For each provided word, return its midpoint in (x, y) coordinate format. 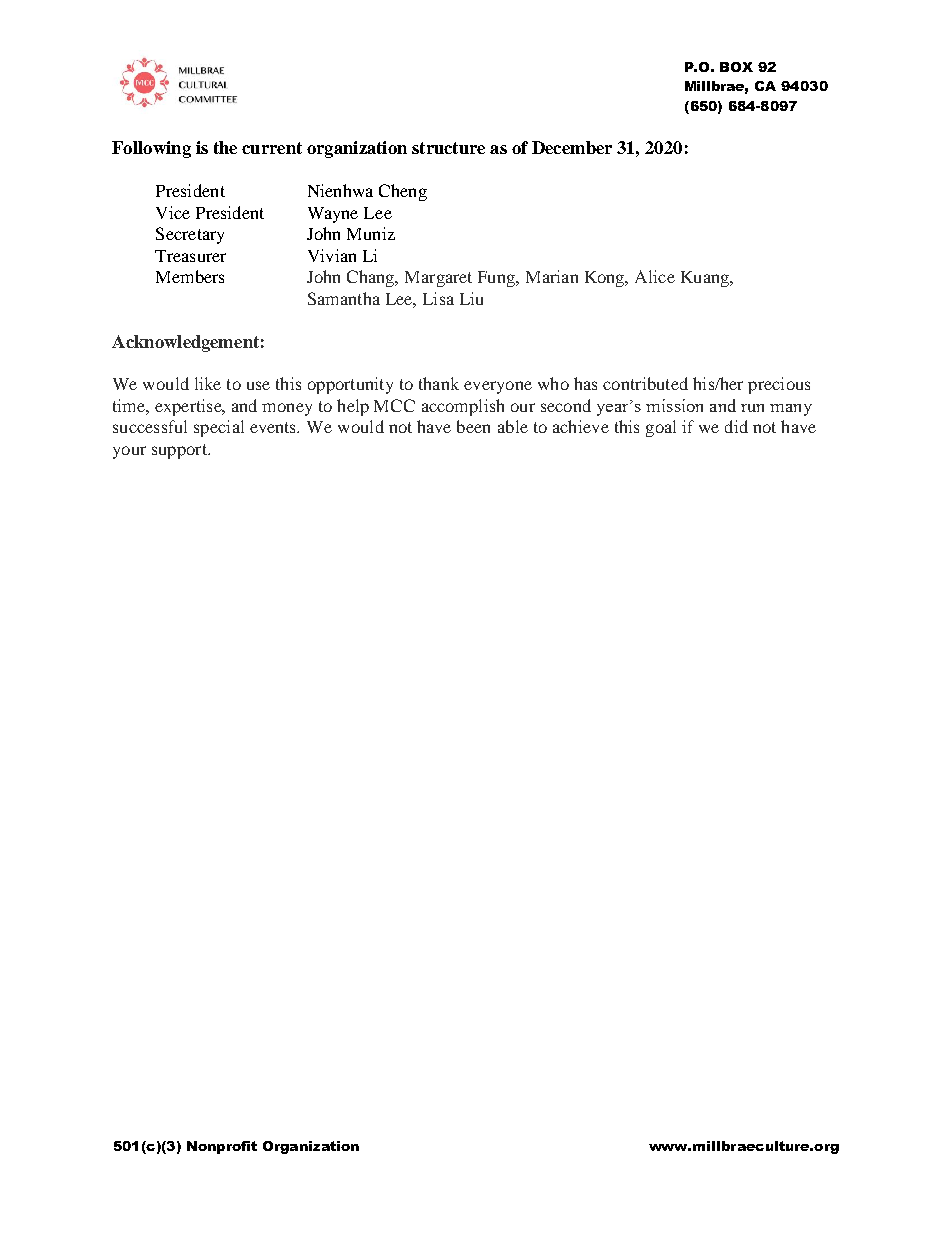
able (513, 426)
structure (448, 148)
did (736, 426)
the (225, 147)
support (180, 451)
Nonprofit (222, 1147)
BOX (736, 67)
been (473, 426)
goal (661, 428)
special (219, 428)
